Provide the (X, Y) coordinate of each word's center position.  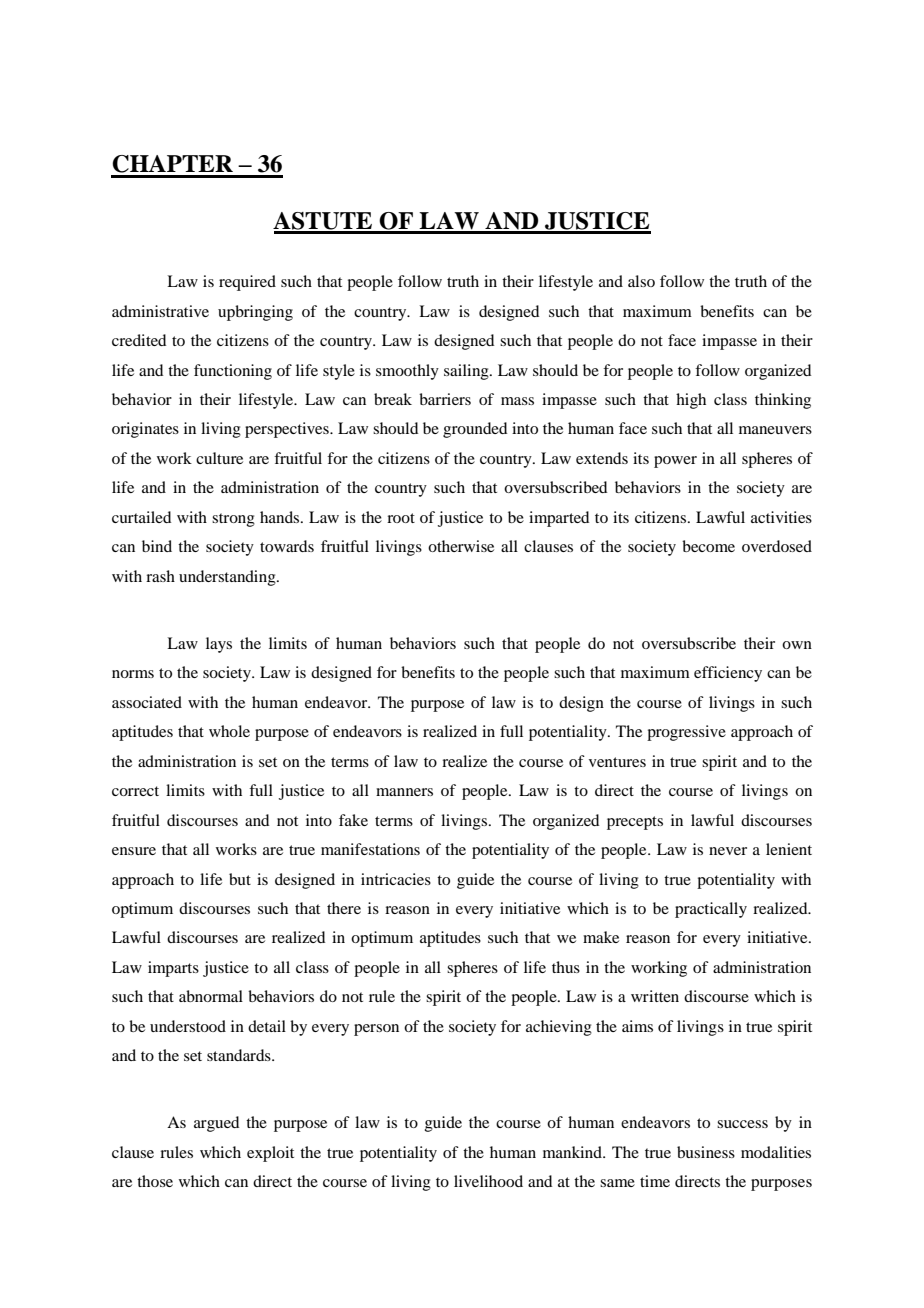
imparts (173, 969)
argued (216, 1124)
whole (229, 731)
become (708, 546)
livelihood (488, 1181)
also (641, 281)
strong (233, 520)
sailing (467, 372)
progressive (686, 733)
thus (566, 967)
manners (404, 792)
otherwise (461, 546)
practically (711, 910)
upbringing (255, 313)
